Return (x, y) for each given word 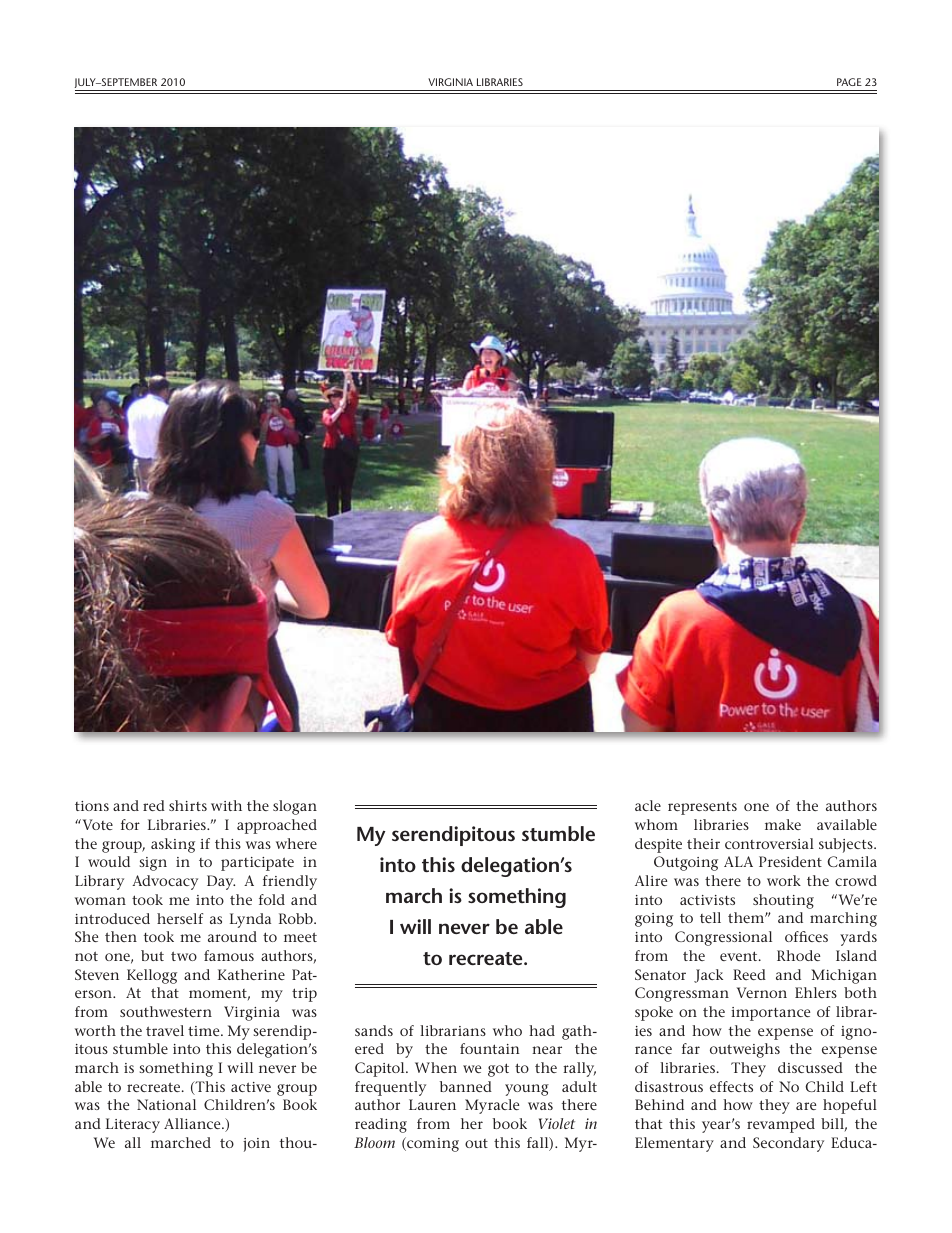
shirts (188, 805)
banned (466, 1086)
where (296, 843)
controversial (769, 843)
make (783, 824)
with (226, 805)
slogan (295, 807)
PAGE (849, 82)
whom (656, 824)
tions (92, 806)
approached (277, 826)
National (166, 1104)
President (790, 861)
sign (153, 864)
